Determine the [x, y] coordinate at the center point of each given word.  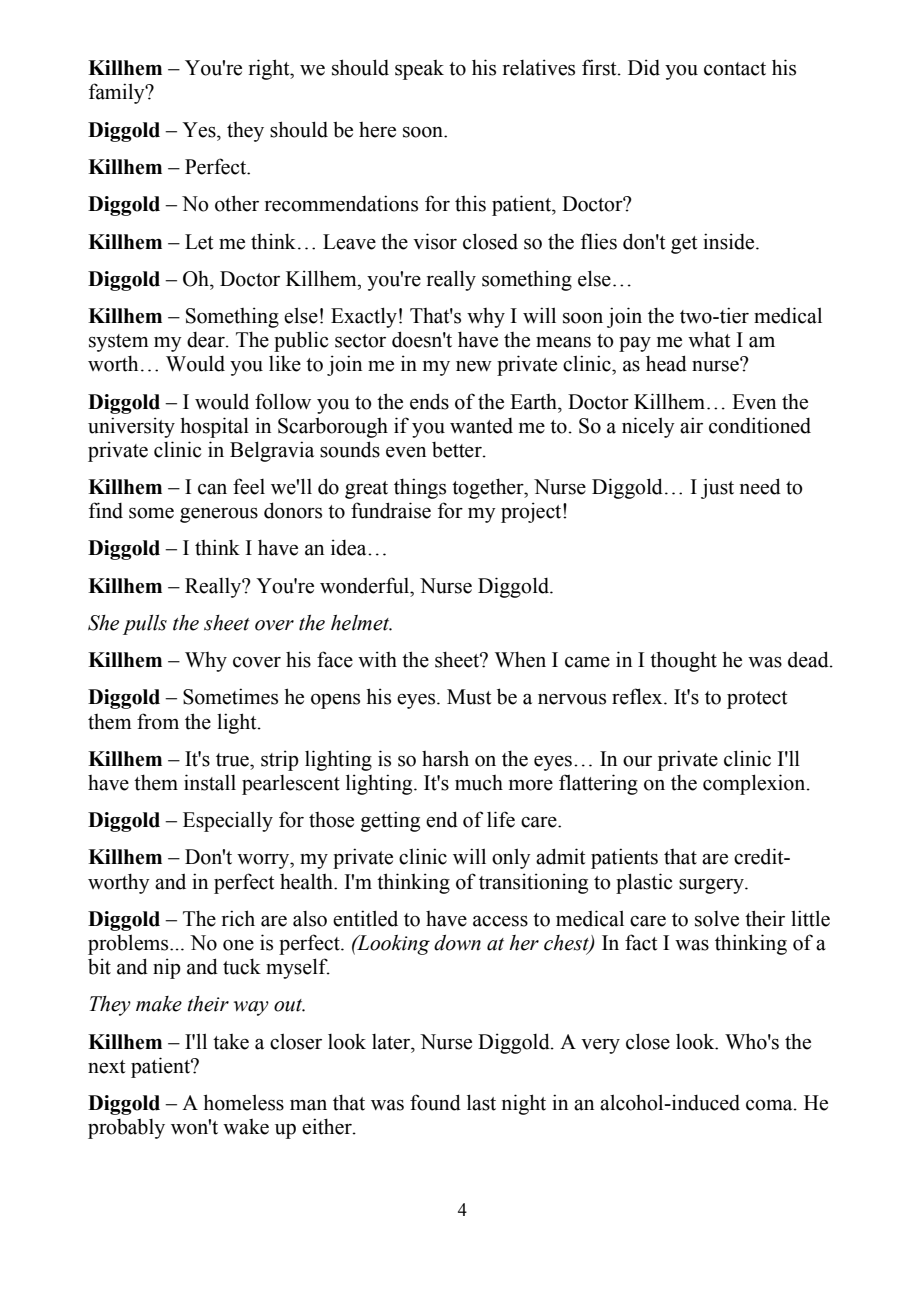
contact [735, 69]
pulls [145, 625]
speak [419, 70]
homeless [243, 1102]
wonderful [366, 585]
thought [683, 661]
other [237, 203]
